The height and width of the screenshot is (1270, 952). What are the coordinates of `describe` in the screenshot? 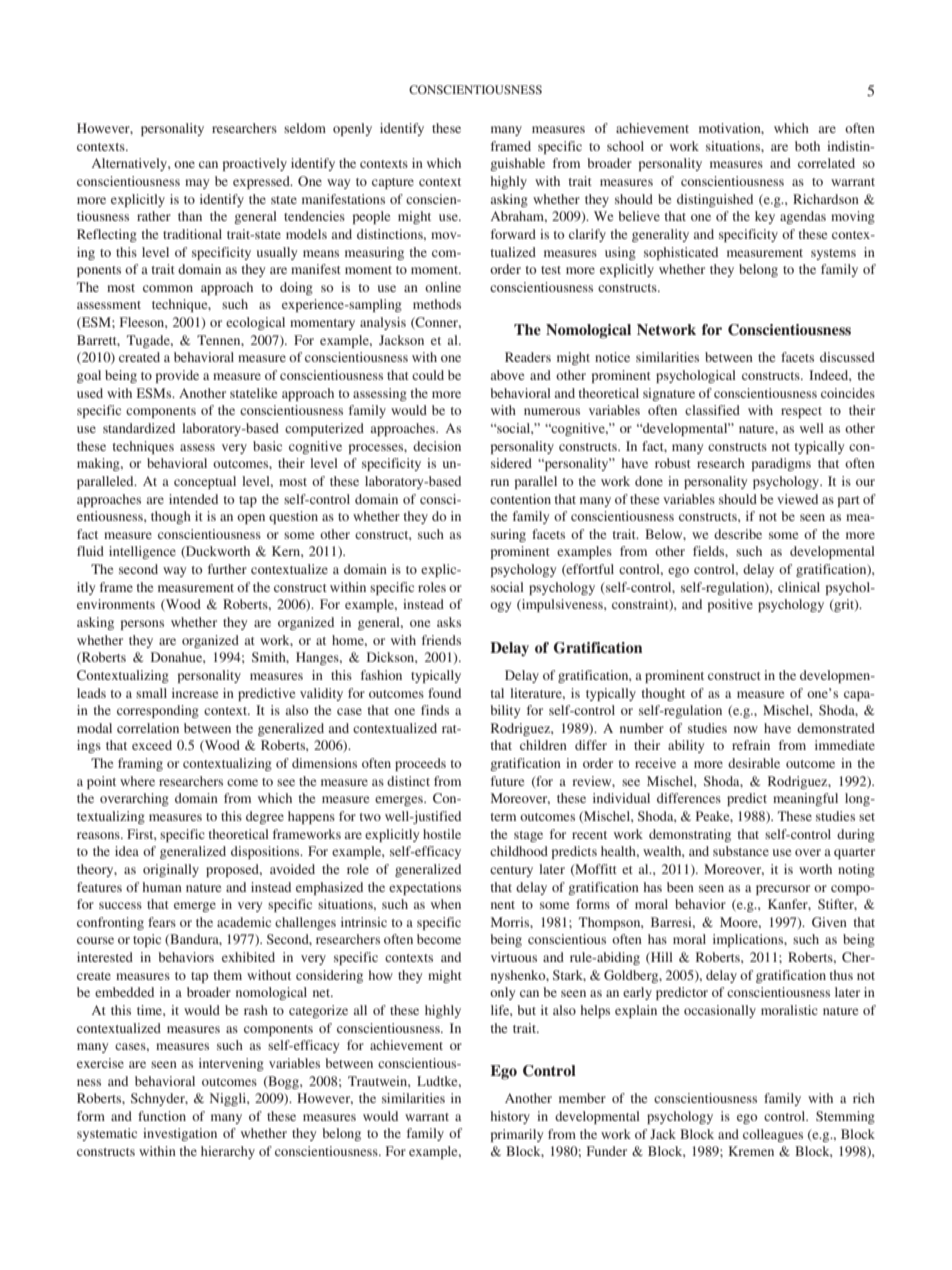 It's located at (738, 534).
